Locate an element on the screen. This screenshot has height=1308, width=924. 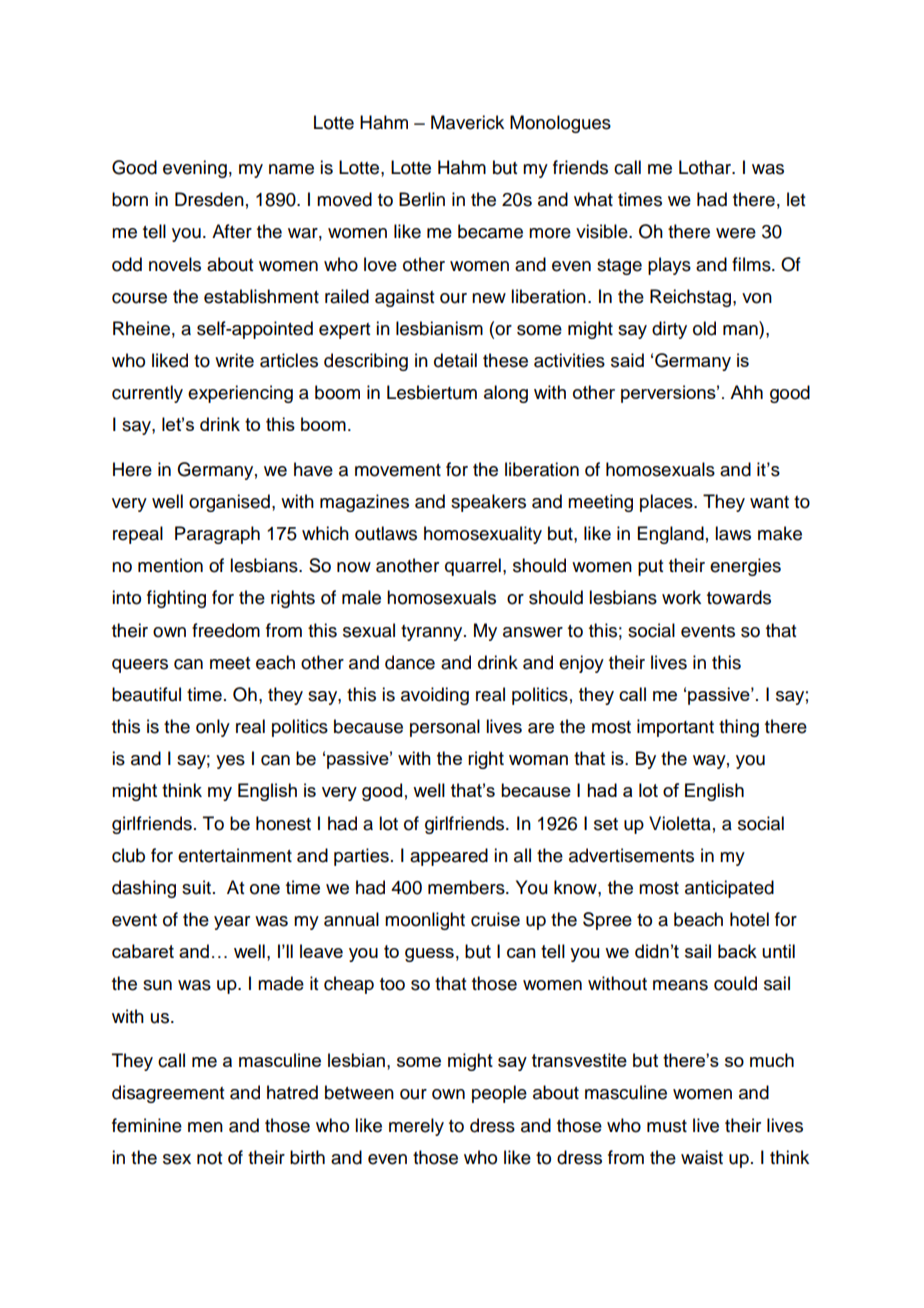
members is located at coordinates (467, 887).
